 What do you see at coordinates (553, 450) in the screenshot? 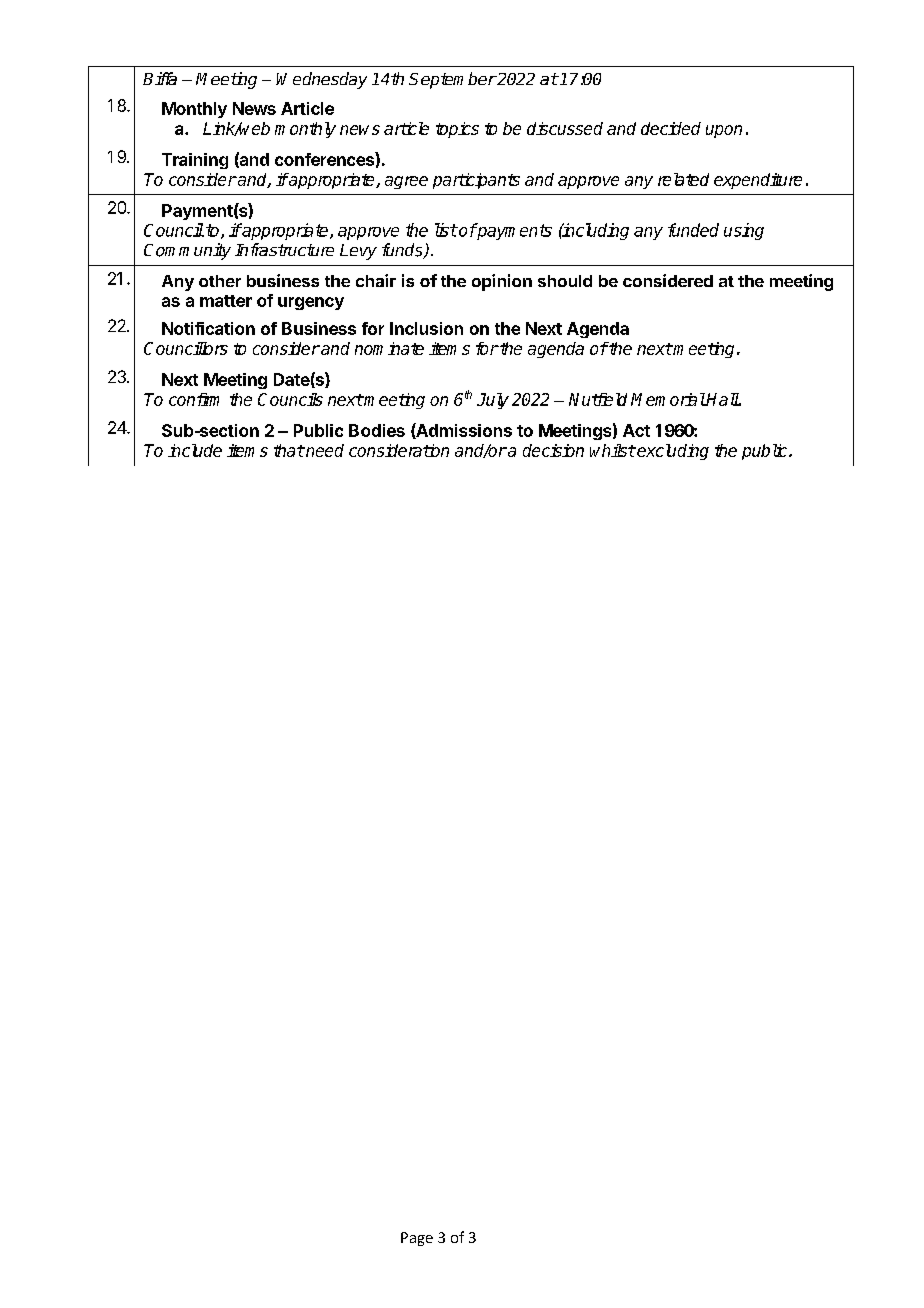
I see `decision` at bounding box center [553, 450].
